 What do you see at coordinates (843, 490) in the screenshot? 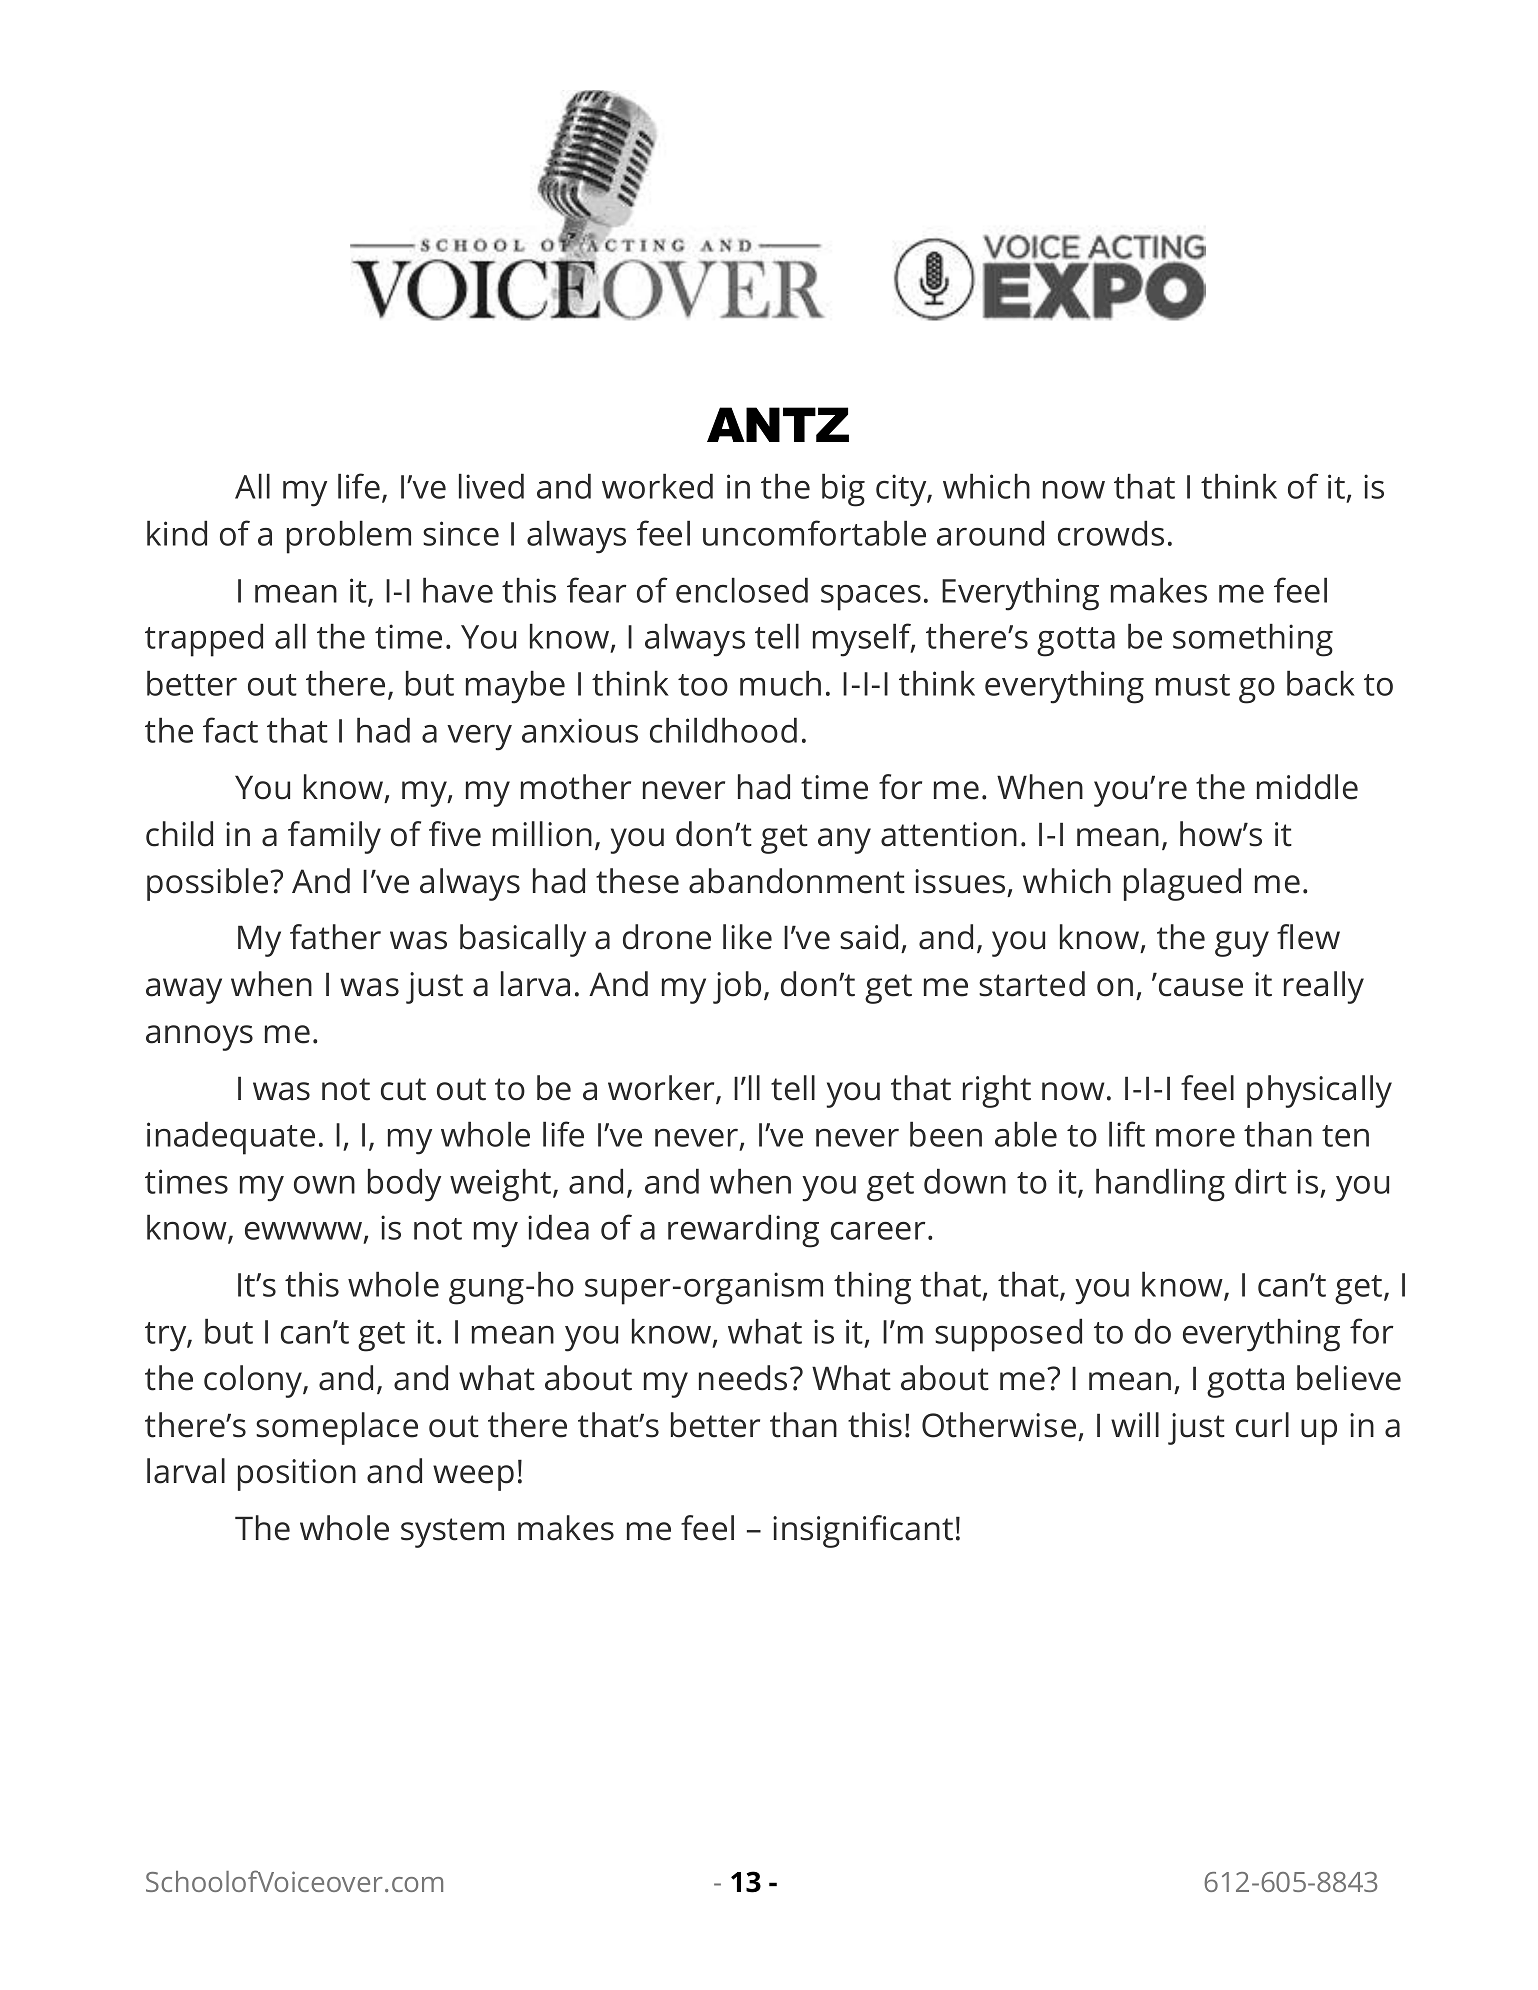
I see `big` at bounding box center [843, 490].
